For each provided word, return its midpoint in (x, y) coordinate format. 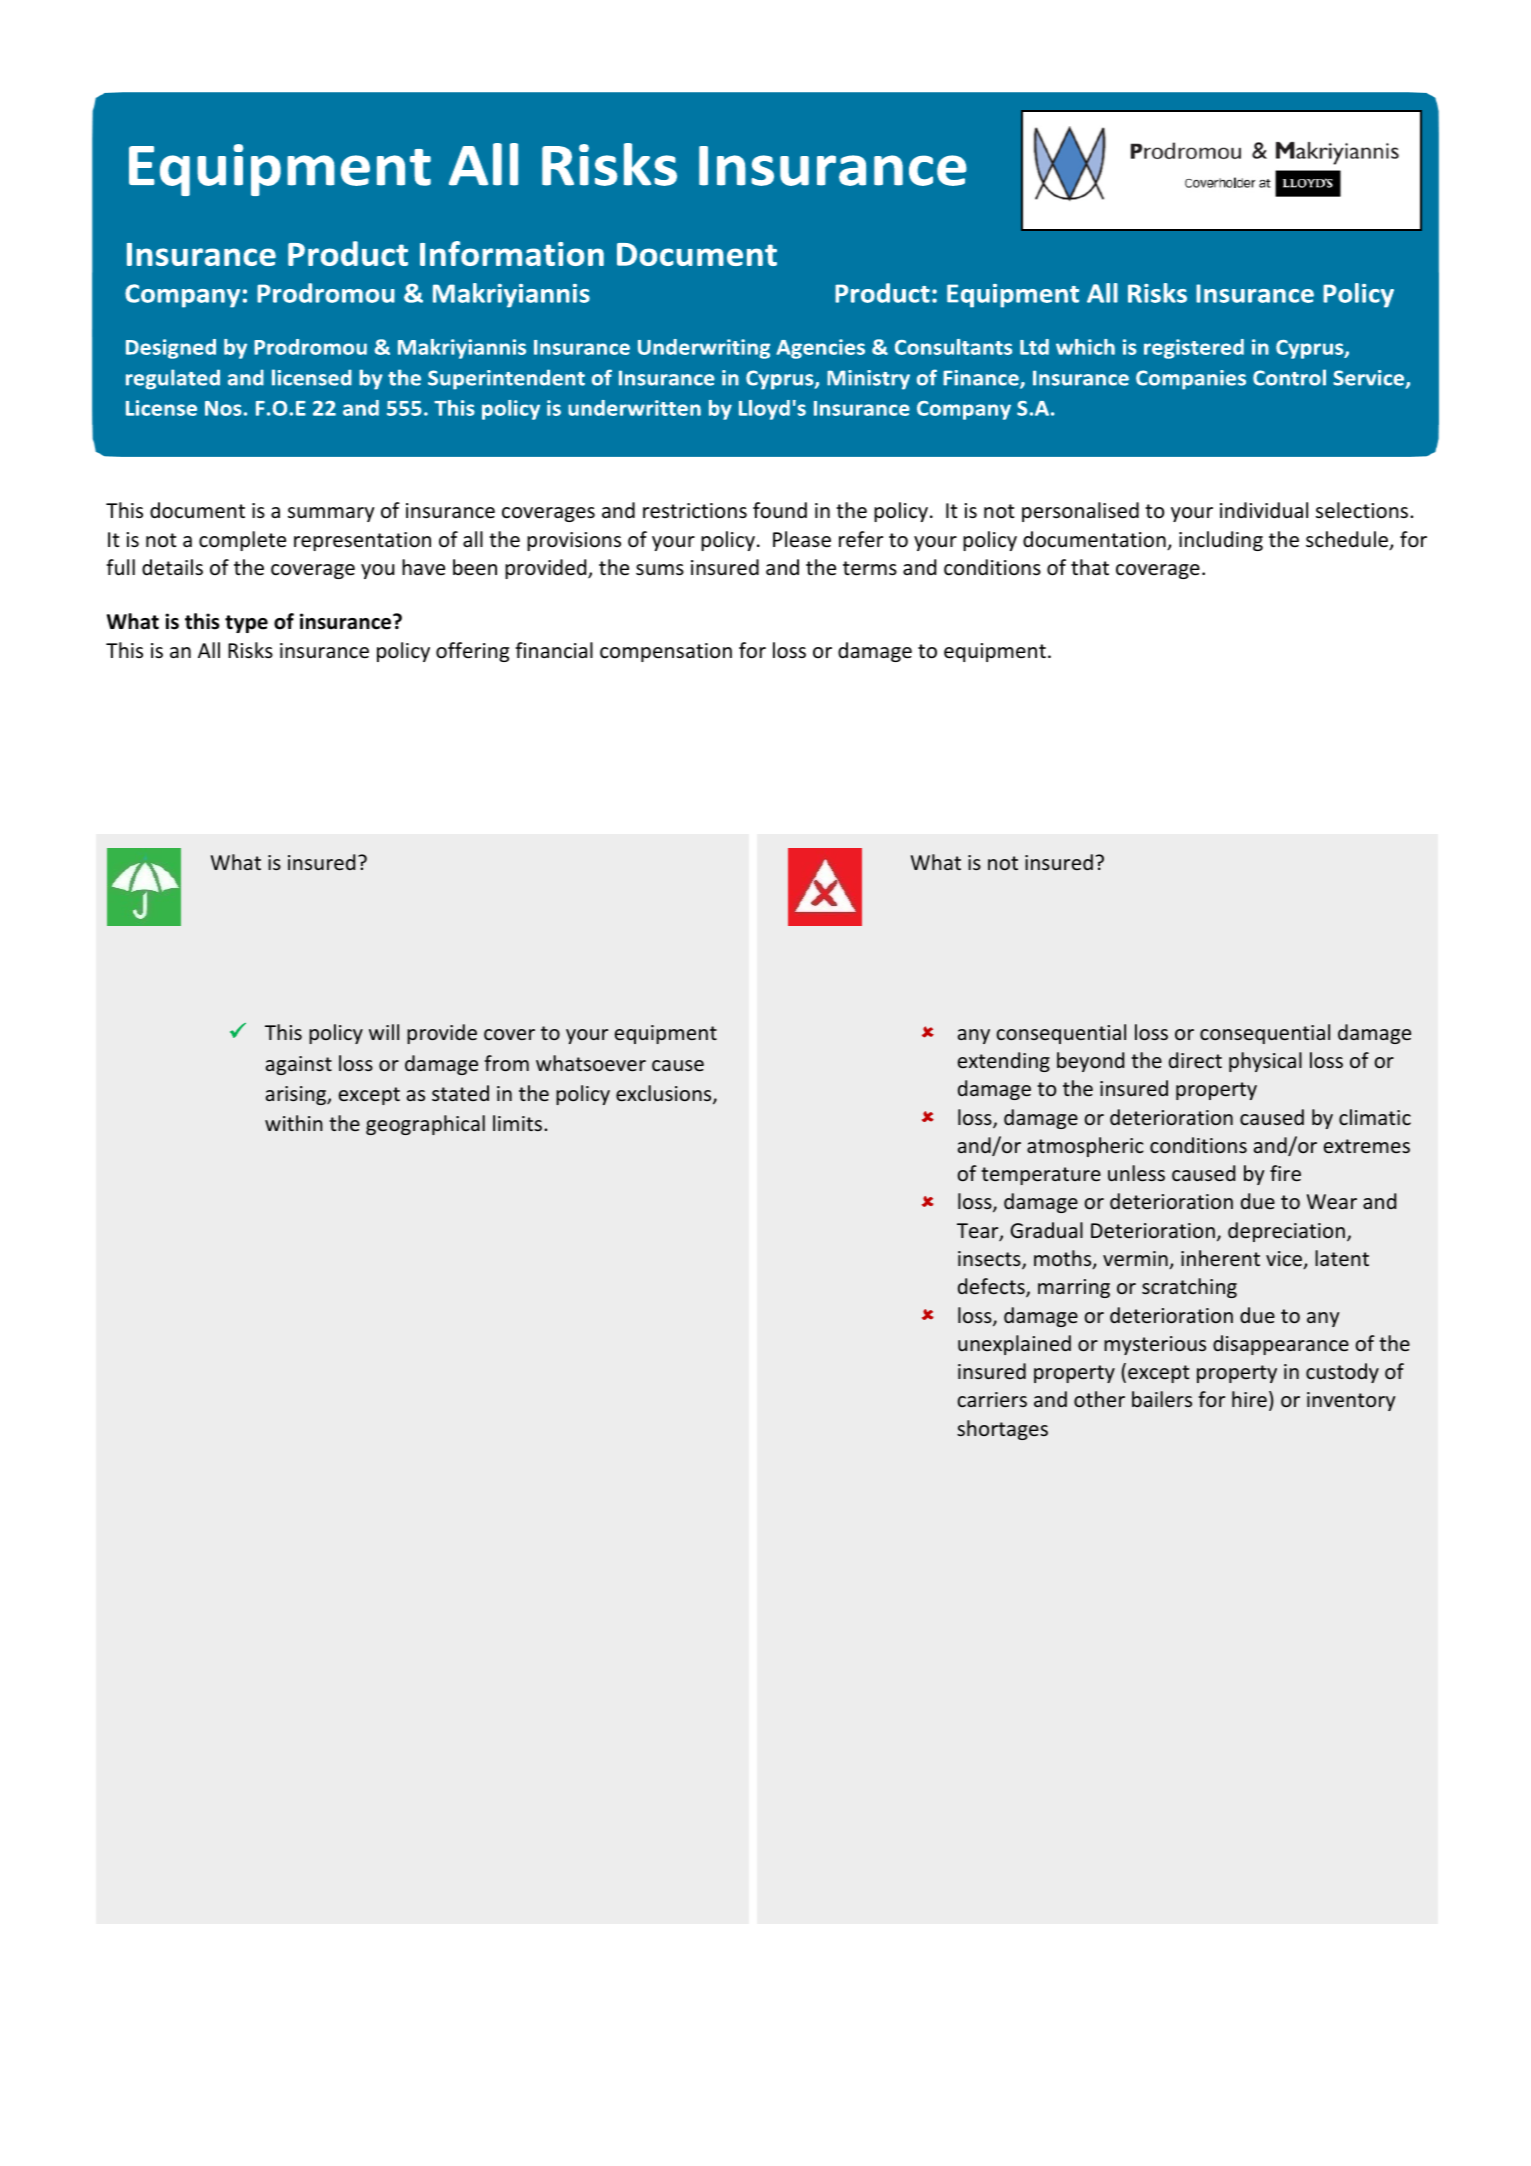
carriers (992, 1399)
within (294, 1123)
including (1221, 541)
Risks (250, 650)
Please (802, 539)
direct (1195, 1060)
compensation (666, 652)
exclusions (665, 1094)
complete (242, 541)
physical (1265, 1062)
